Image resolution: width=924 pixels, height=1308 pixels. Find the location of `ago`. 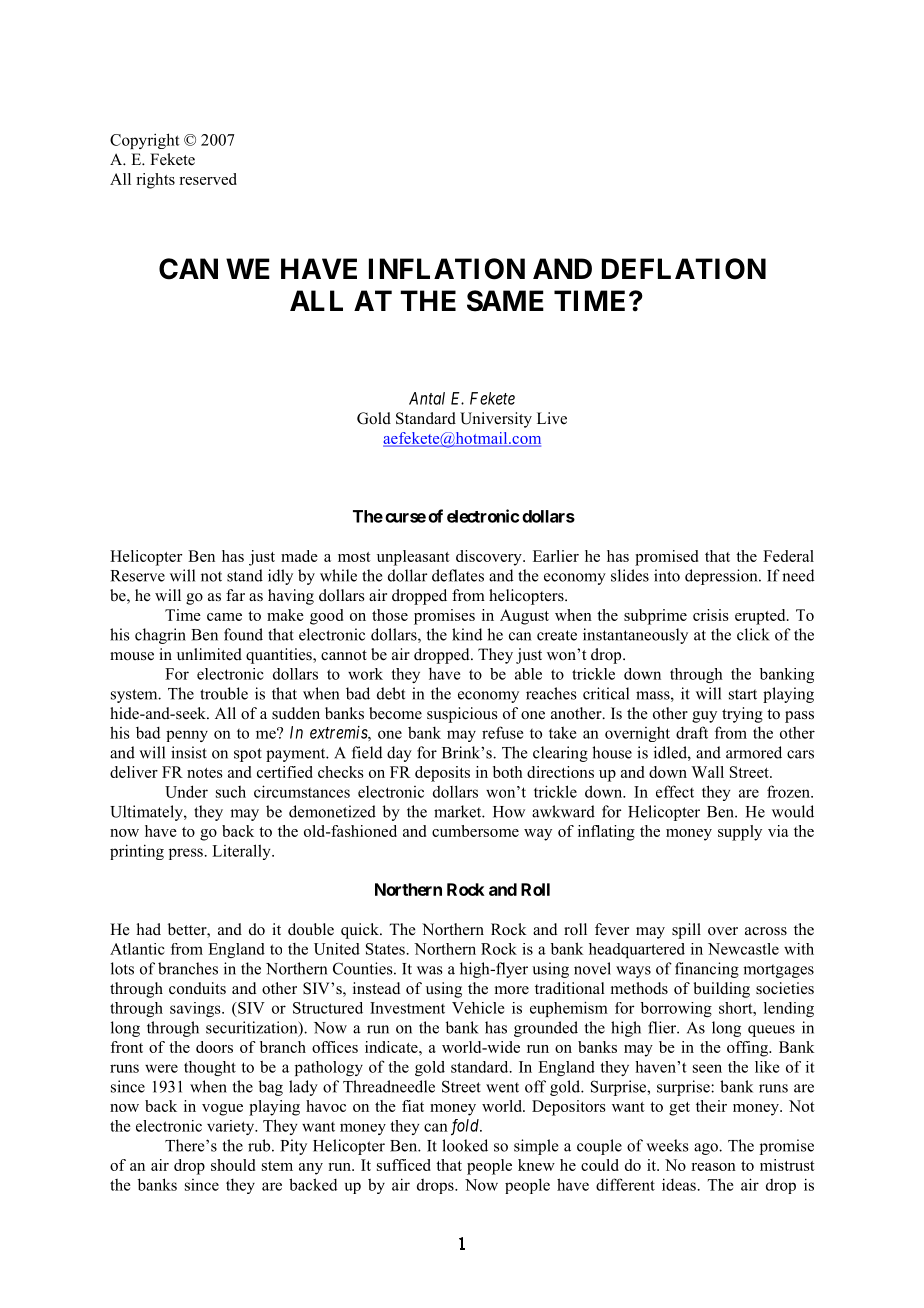

ago is located at coordinates (707, 1149).
